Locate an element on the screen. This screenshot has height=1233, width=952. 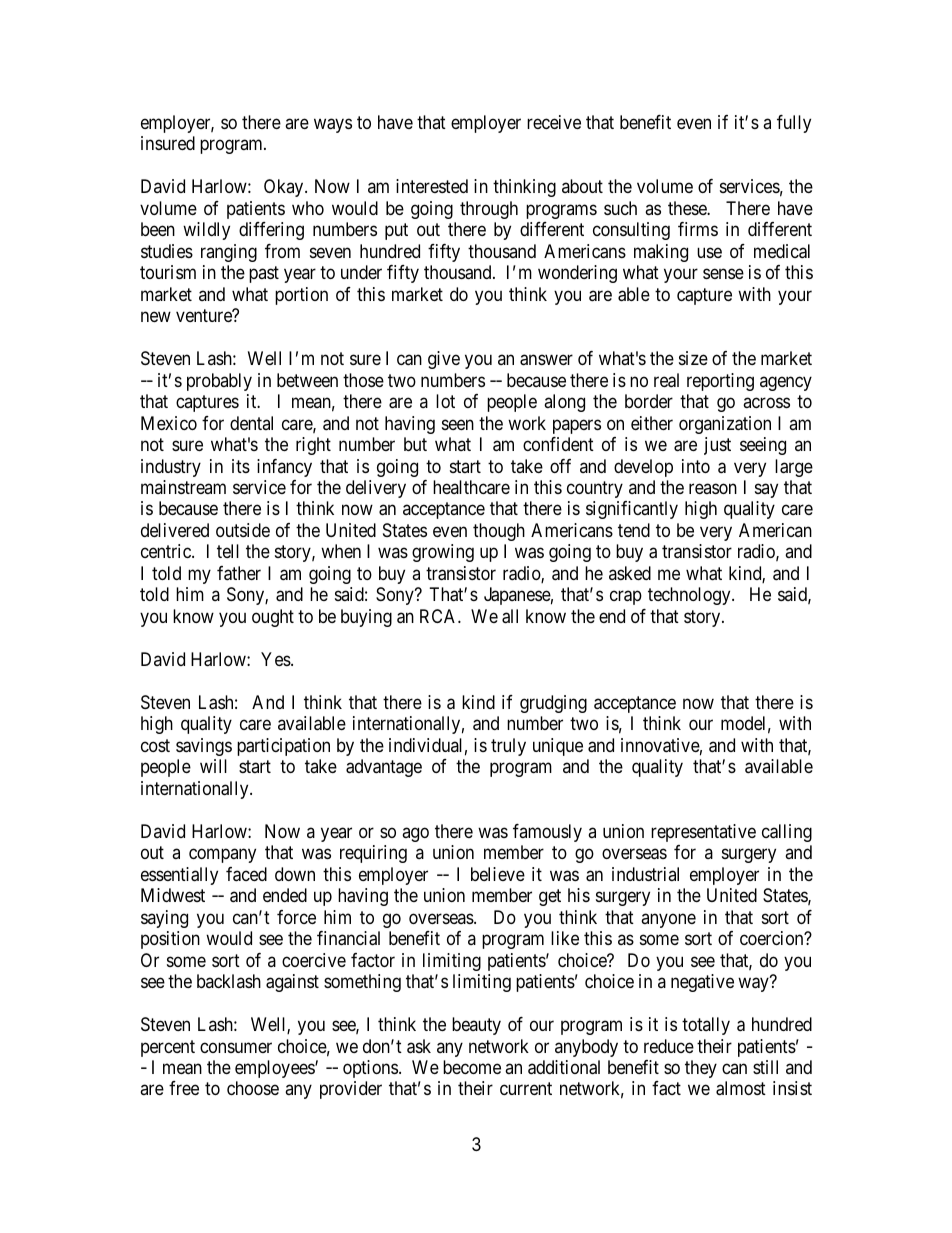
Okay is located at coordinates (285, 188).
